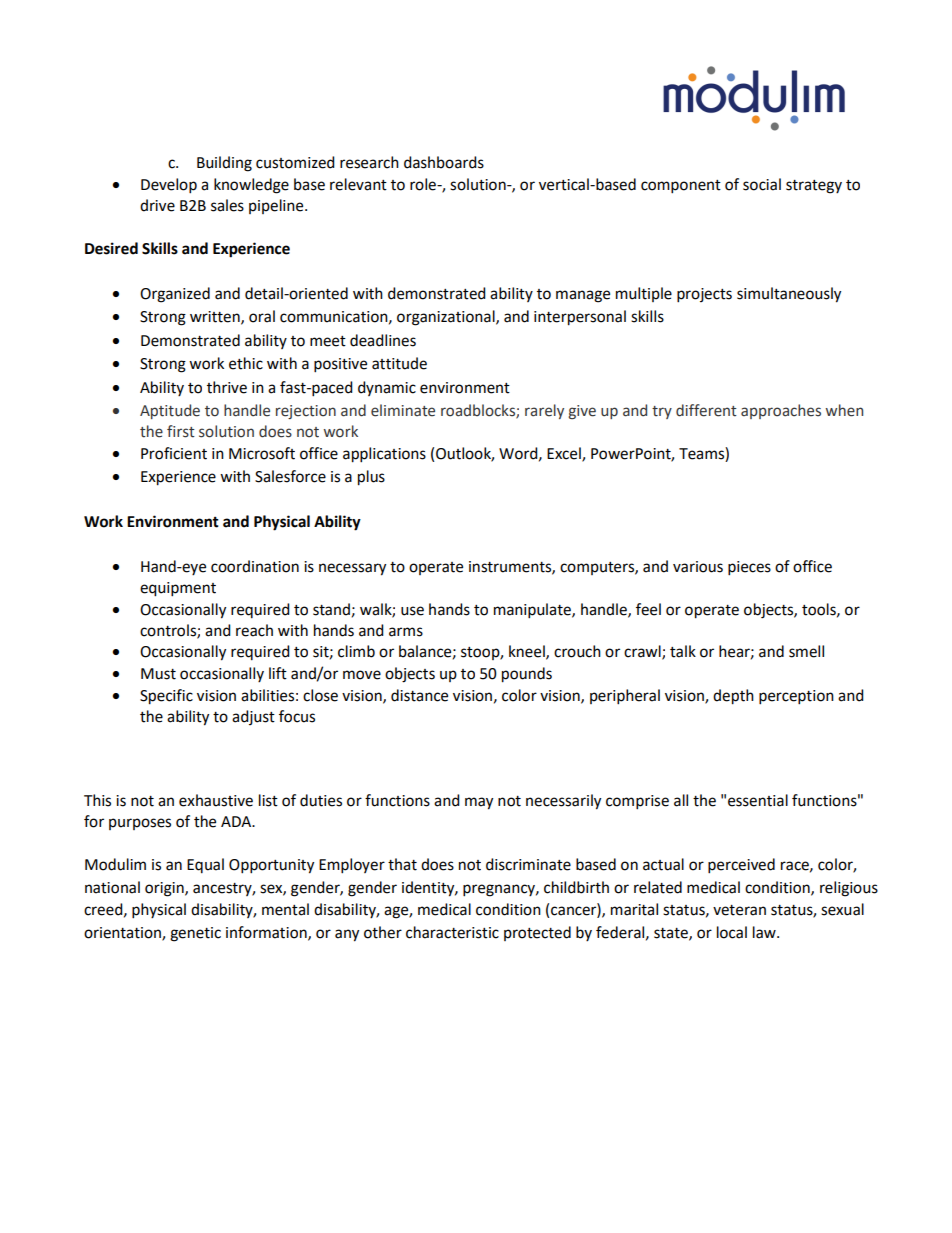  What do you see at coordinates (762, 184) in the document?
I see `social` at bounding box center [762, 184].
